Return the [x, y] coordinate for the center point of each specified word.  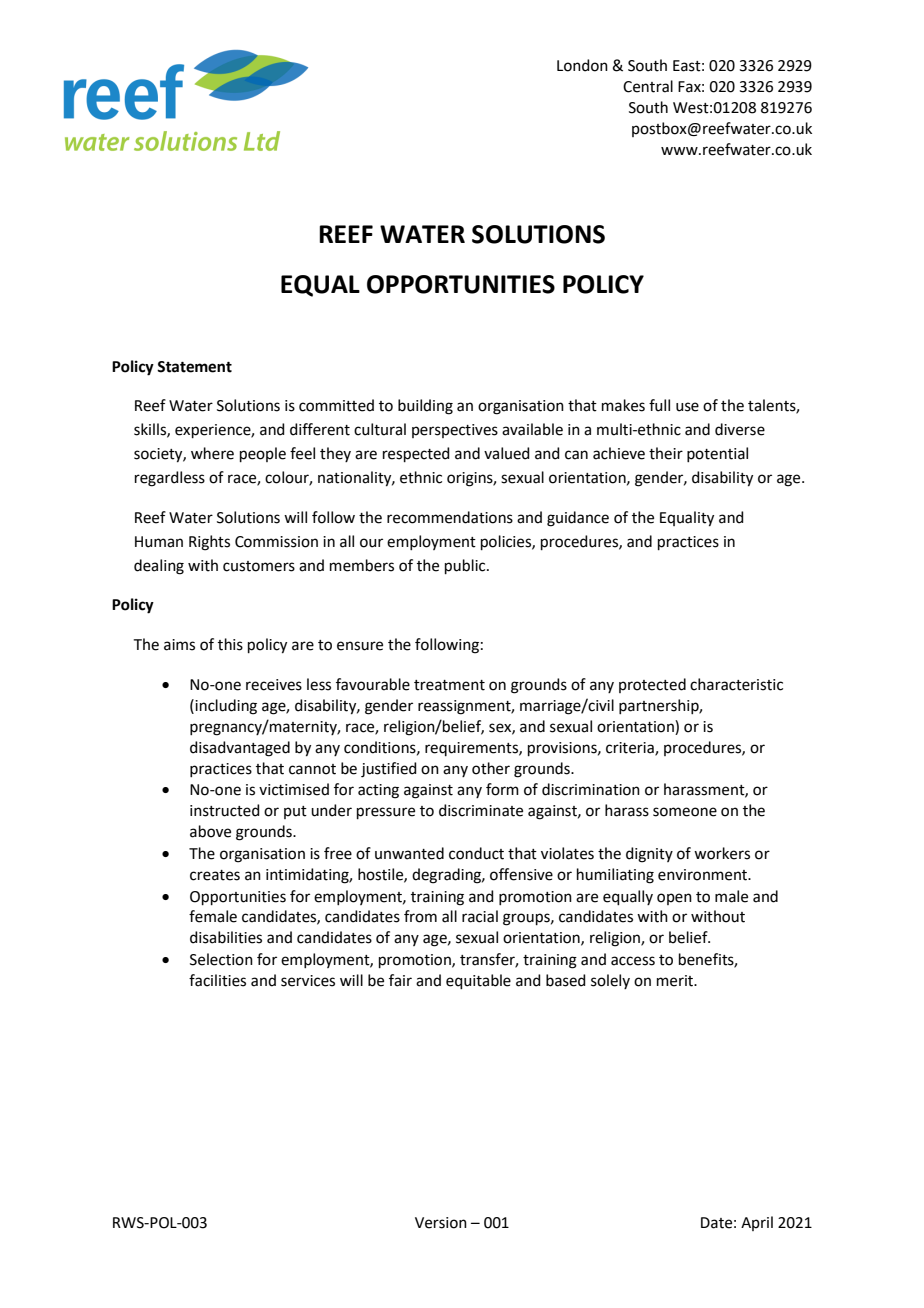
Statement [194, 367]
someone [685, 812]
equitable [478, 981]
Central [648, 86]
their [666, 453]
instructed [225, 810]
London [582, 65]
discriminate [481, 810]
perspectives [455, 431]
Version [441, 1223]
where [212, 453]
